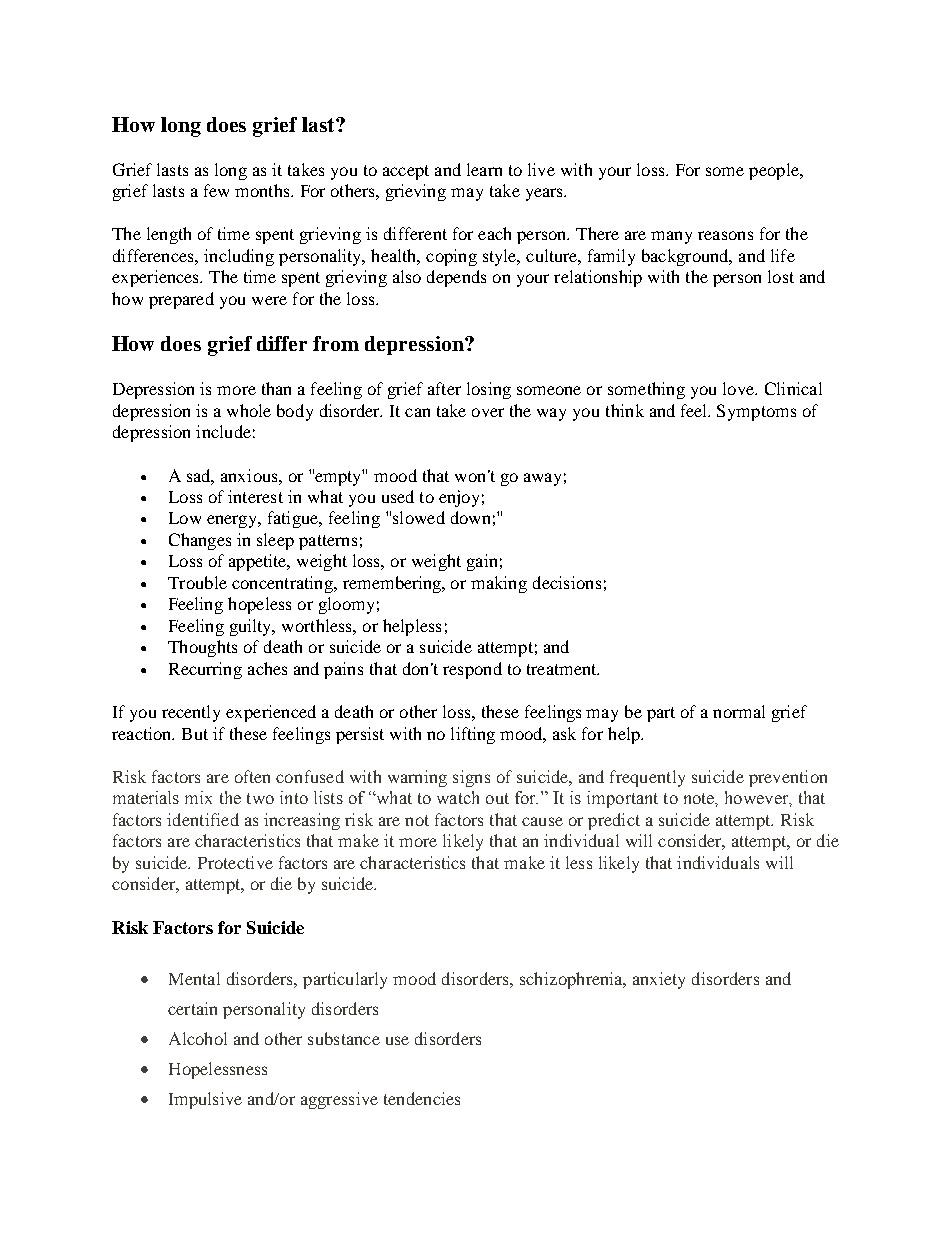 This screenshot has width=952, height=1233. What do you see at coordinates (422, 1098) in the screenshot?
I see `tendencies` at bounding box center [422, 1098].
